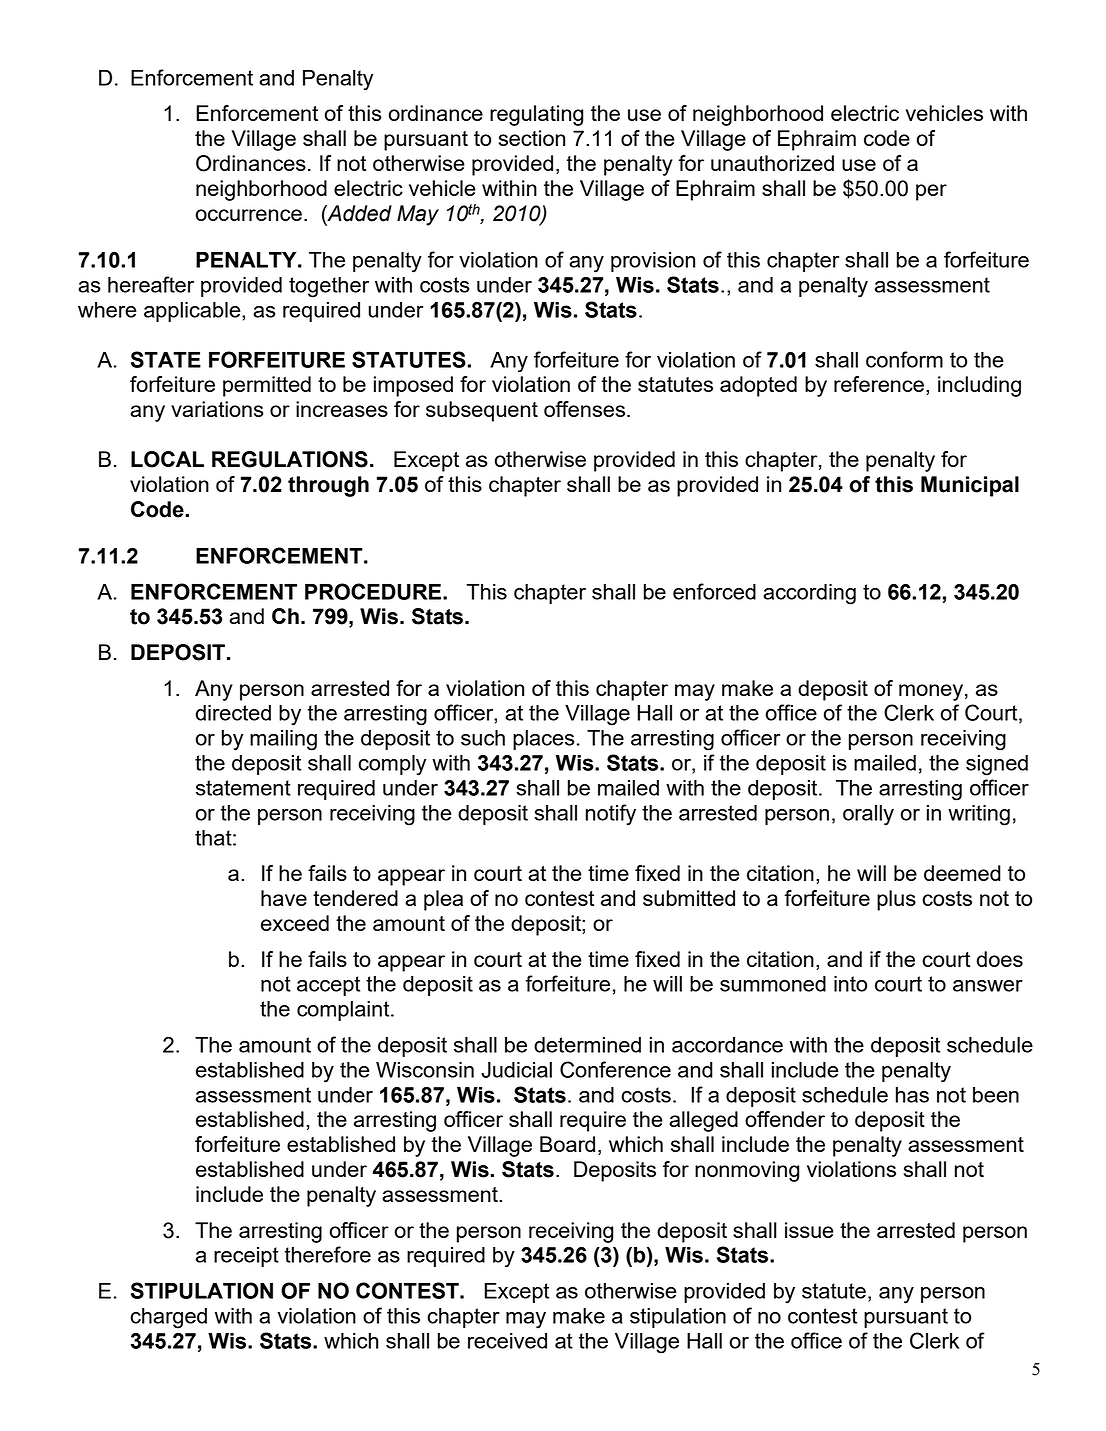 Image resolution: width=1106 pixels, height=1431 pixels. Describe the element at coordinates (997, 765) in the screenshot. I see `signed` at that location.
